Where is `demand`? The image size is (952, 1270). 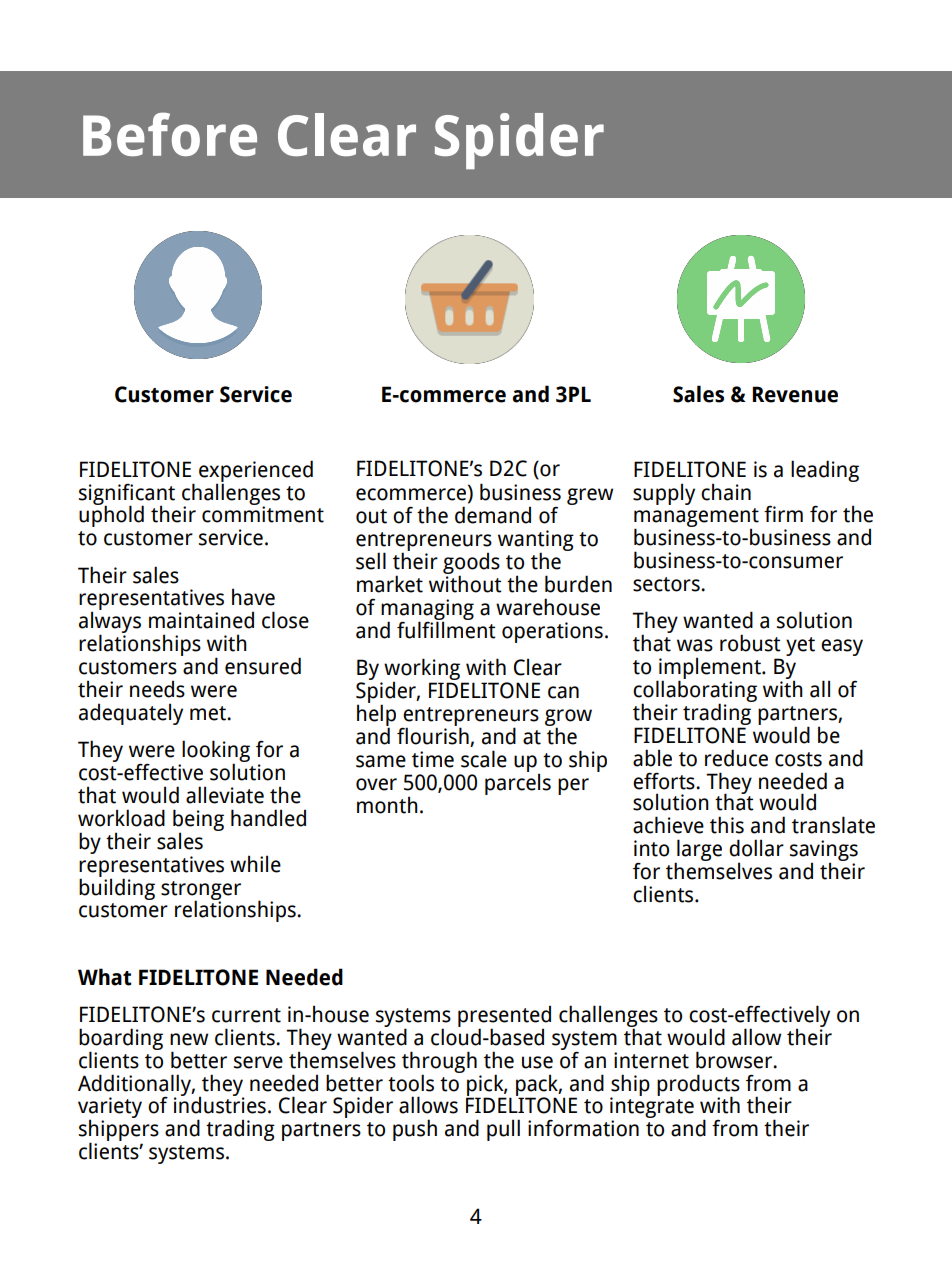 demand is located at coordinates (493, 515).
